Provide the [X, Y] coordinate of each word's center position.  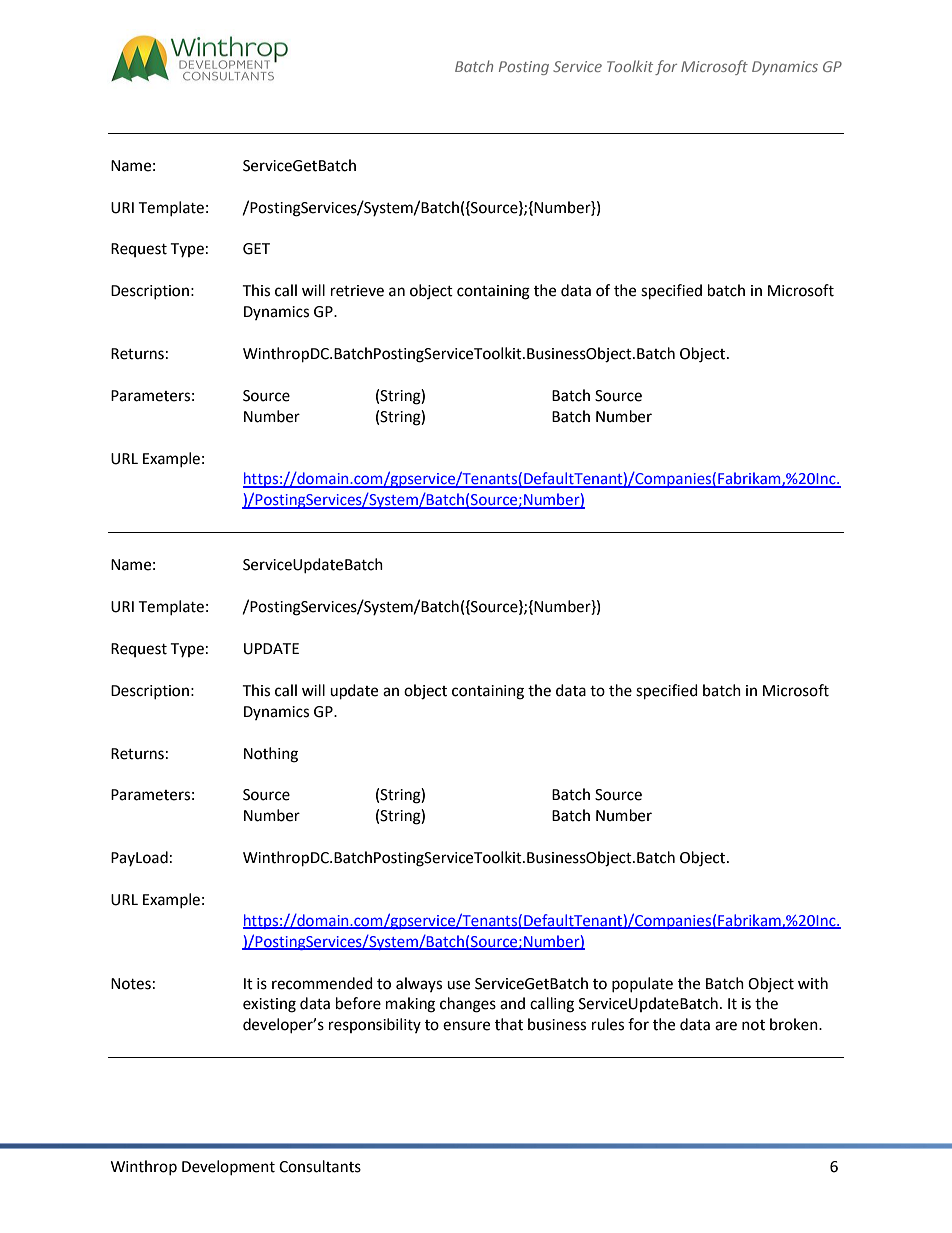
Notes [131, 984]
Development [228, 1167]
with [813, 983]
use [458, 985]
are [726, 1026]
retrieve [357, 291]
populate [642, 984]
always [419, 984]
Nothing [271, 755]
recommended [322, 983]
